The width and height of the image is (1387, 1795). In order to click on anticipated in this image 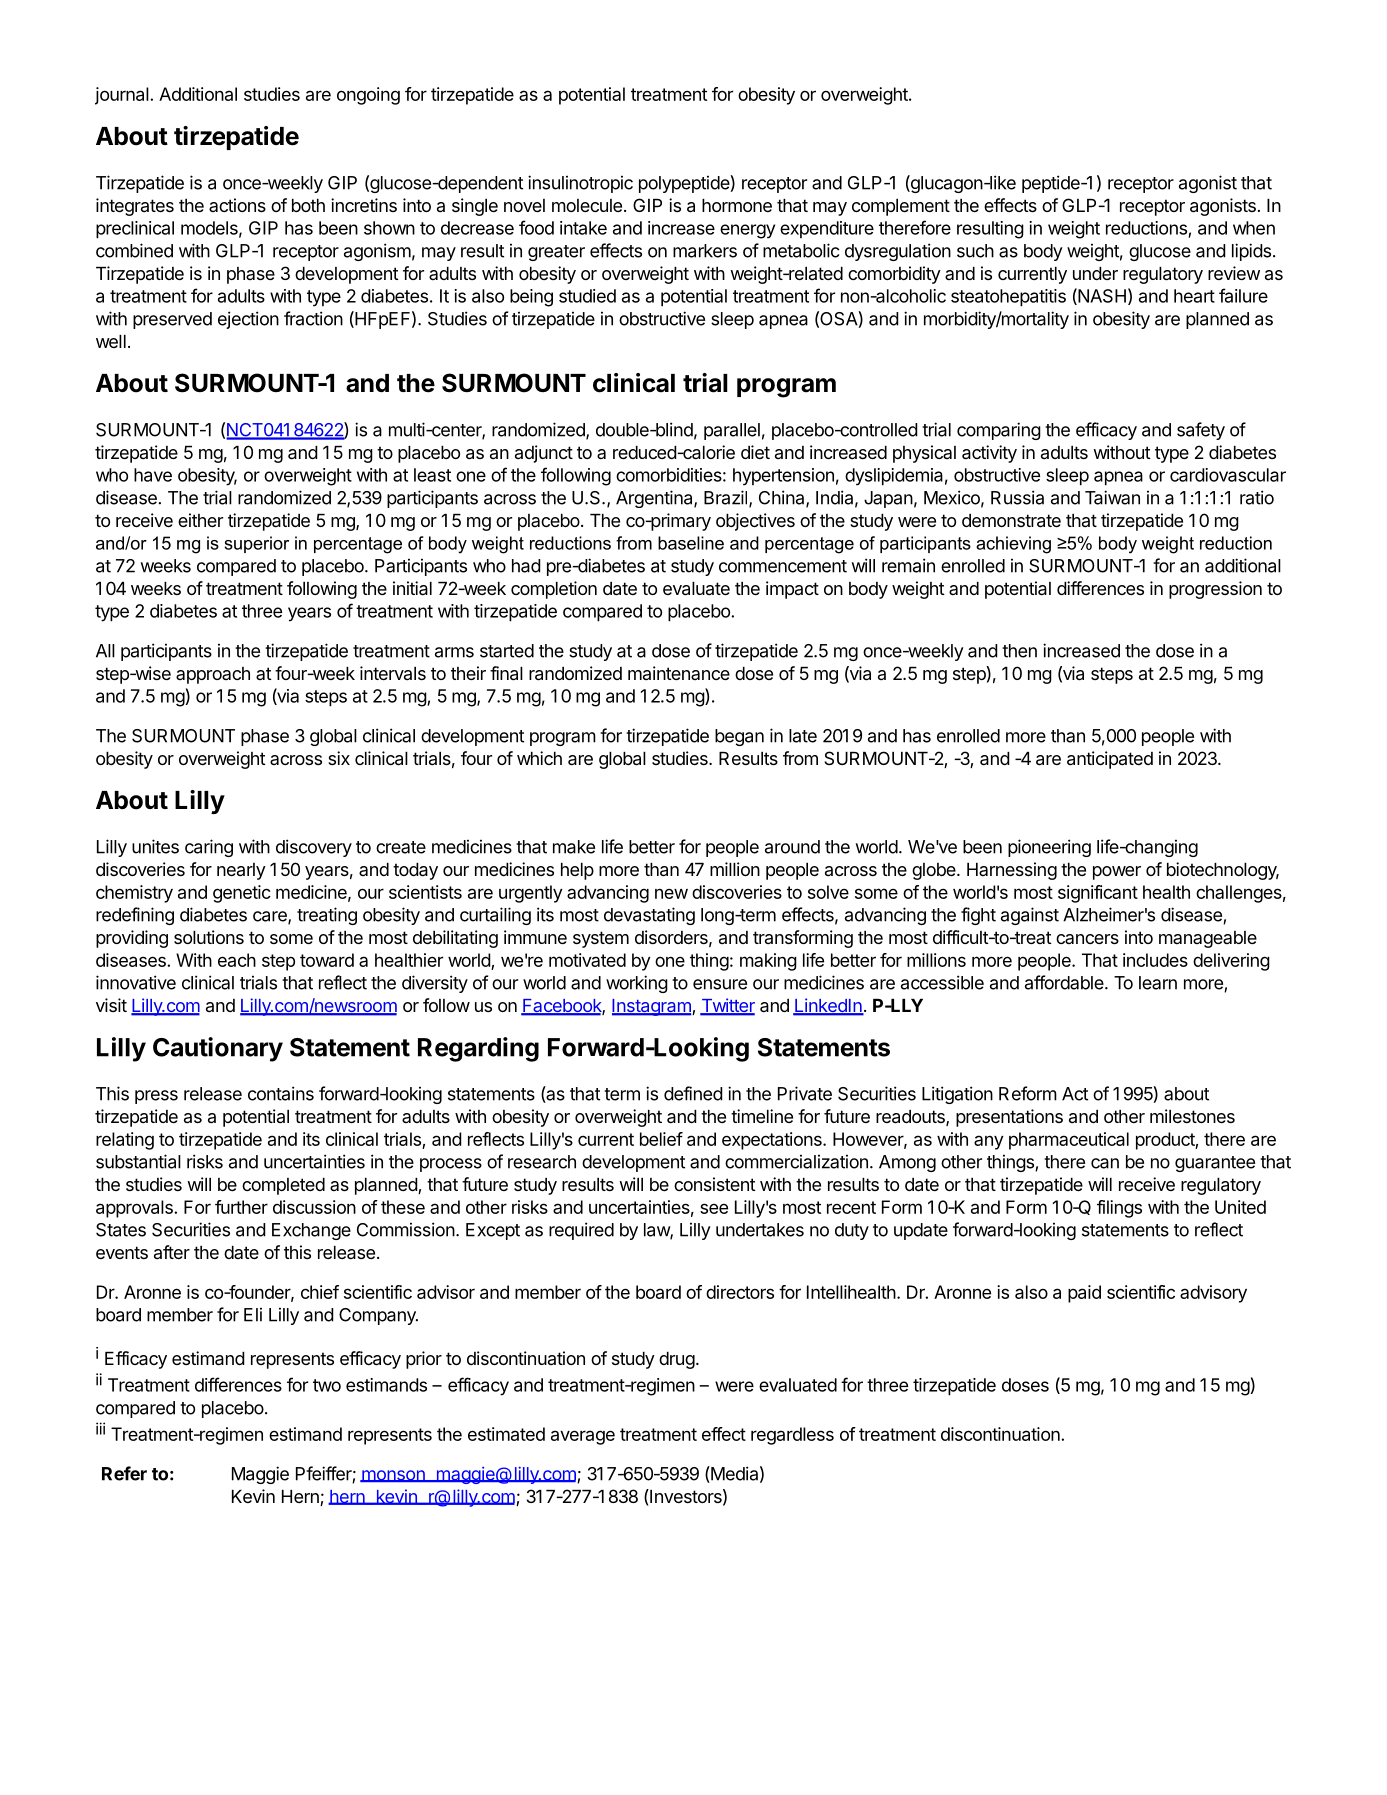, I will do `click(1110, 760)`.
